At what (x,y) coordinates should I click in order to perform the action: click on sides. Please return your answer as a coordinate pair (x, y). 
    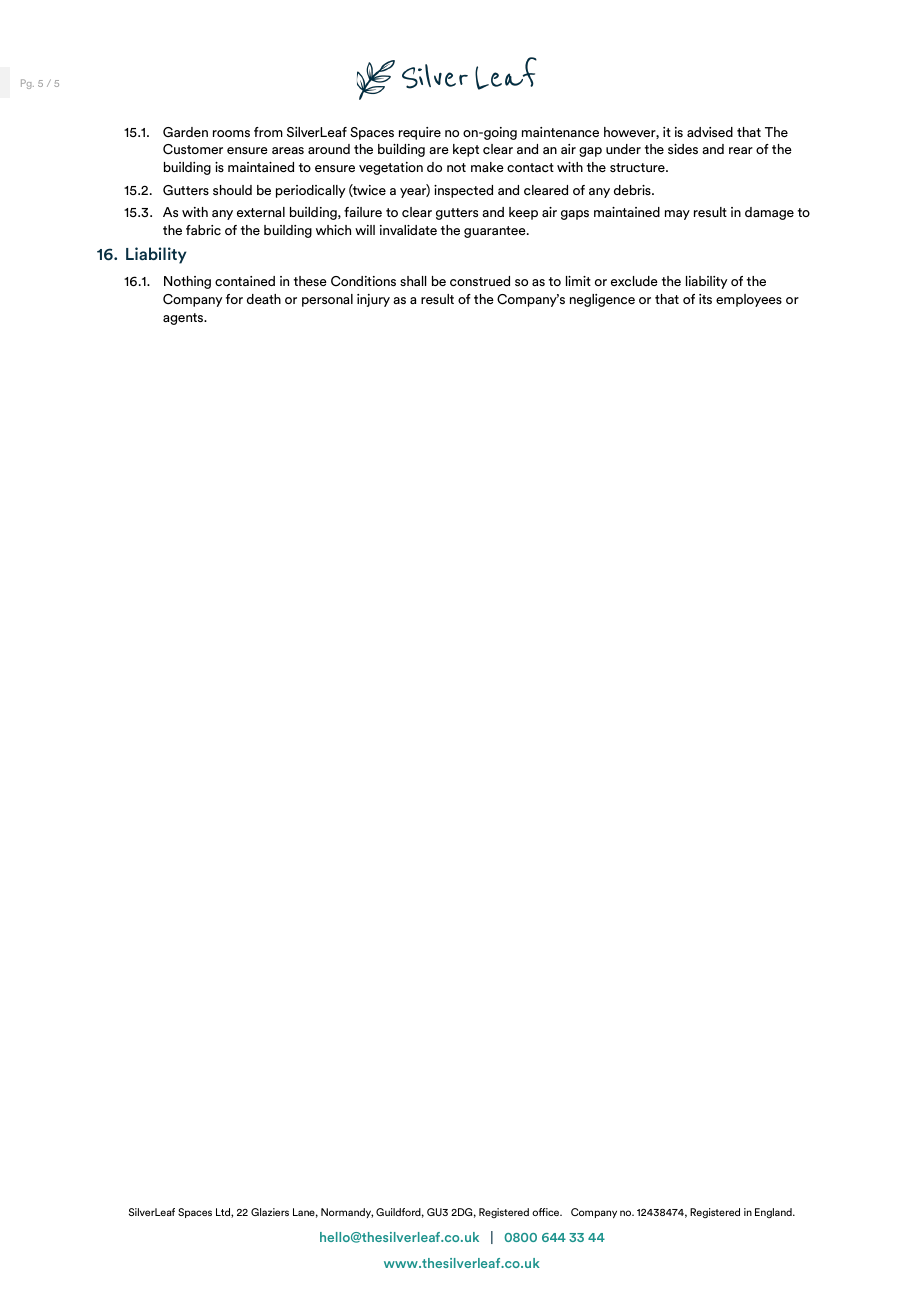
    Looking at the image, I should click on (683, 149).
